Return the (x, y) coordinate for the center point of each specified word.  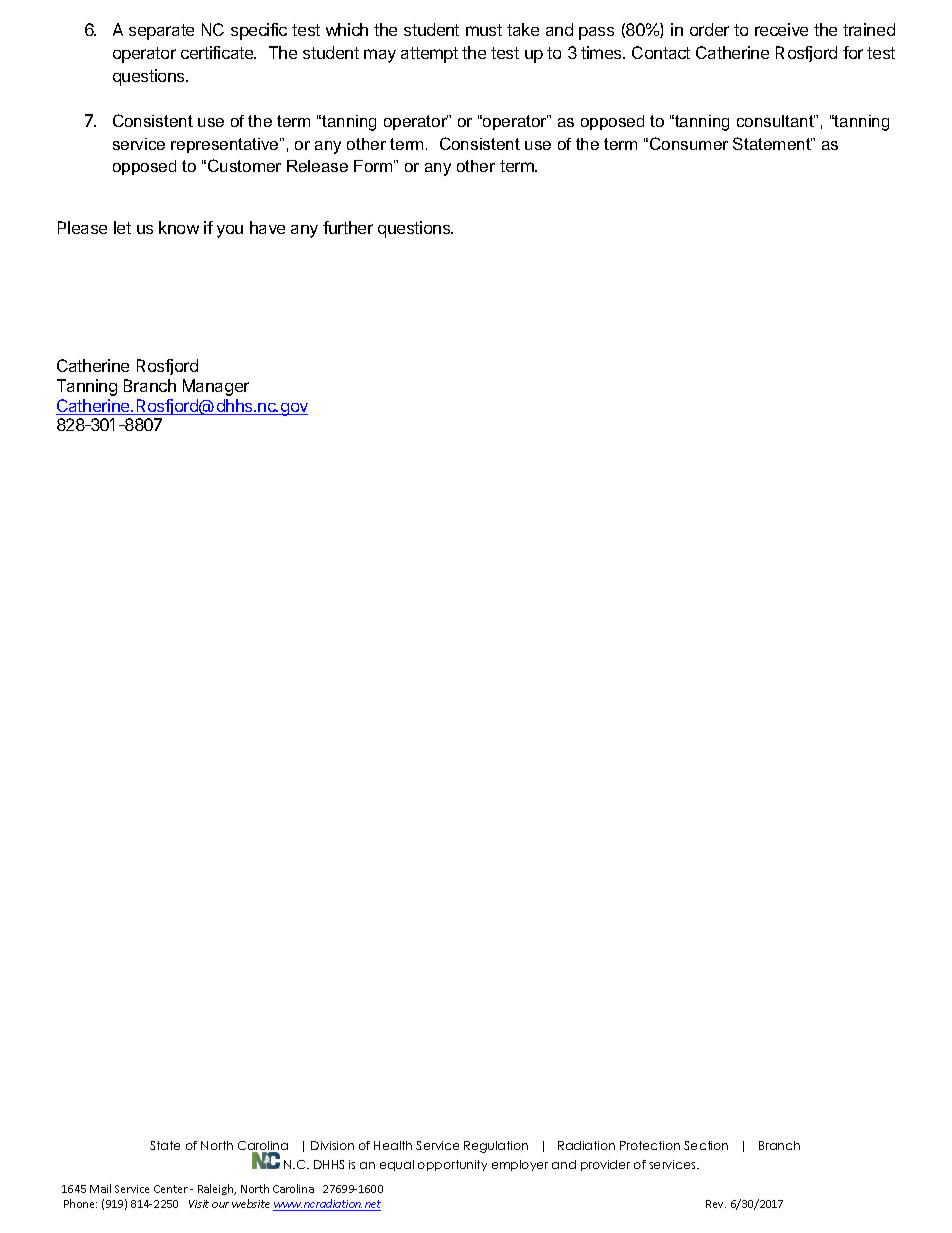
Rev (716, 1204)
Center (171, 1189)
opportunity (452, 1165)
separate (161, 32)
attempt (429, 55)
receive (781, 29)
